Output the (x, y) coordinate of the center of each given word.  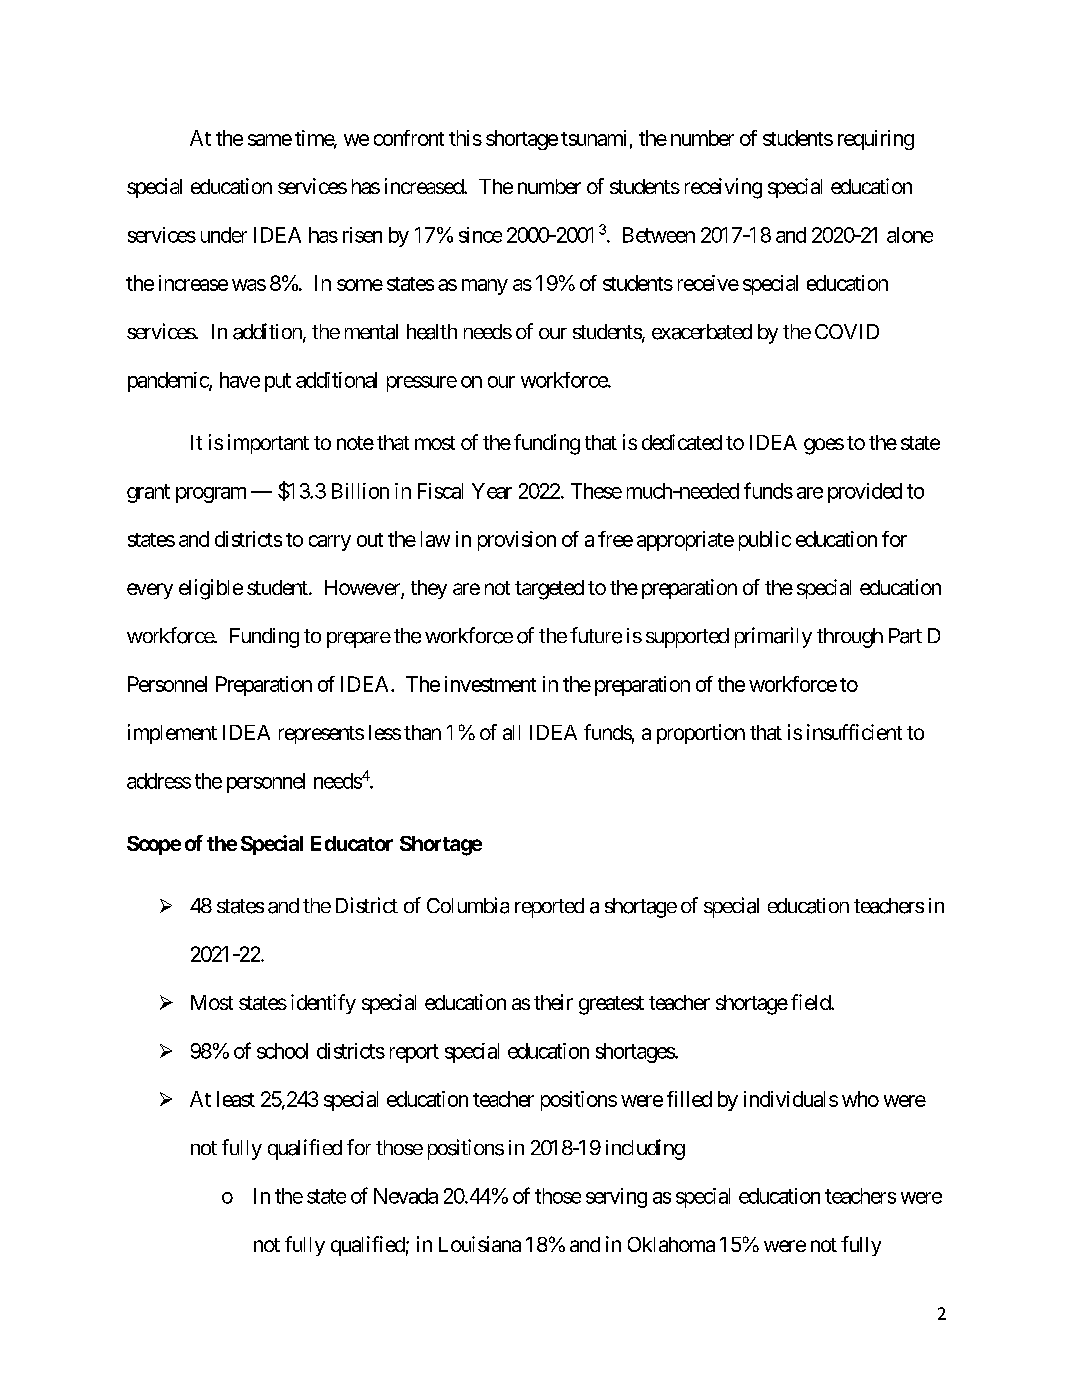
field (811, 1002)
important (268, 444)
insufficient (854, 732)
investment (490, 684)
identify (323, 1004)
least (236, 1099)
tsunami (593, 138)
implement (172, 734)
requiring (876, 140)
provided (865, 493)
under (224, 235)
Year (492, 491)
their (553, 1002)
